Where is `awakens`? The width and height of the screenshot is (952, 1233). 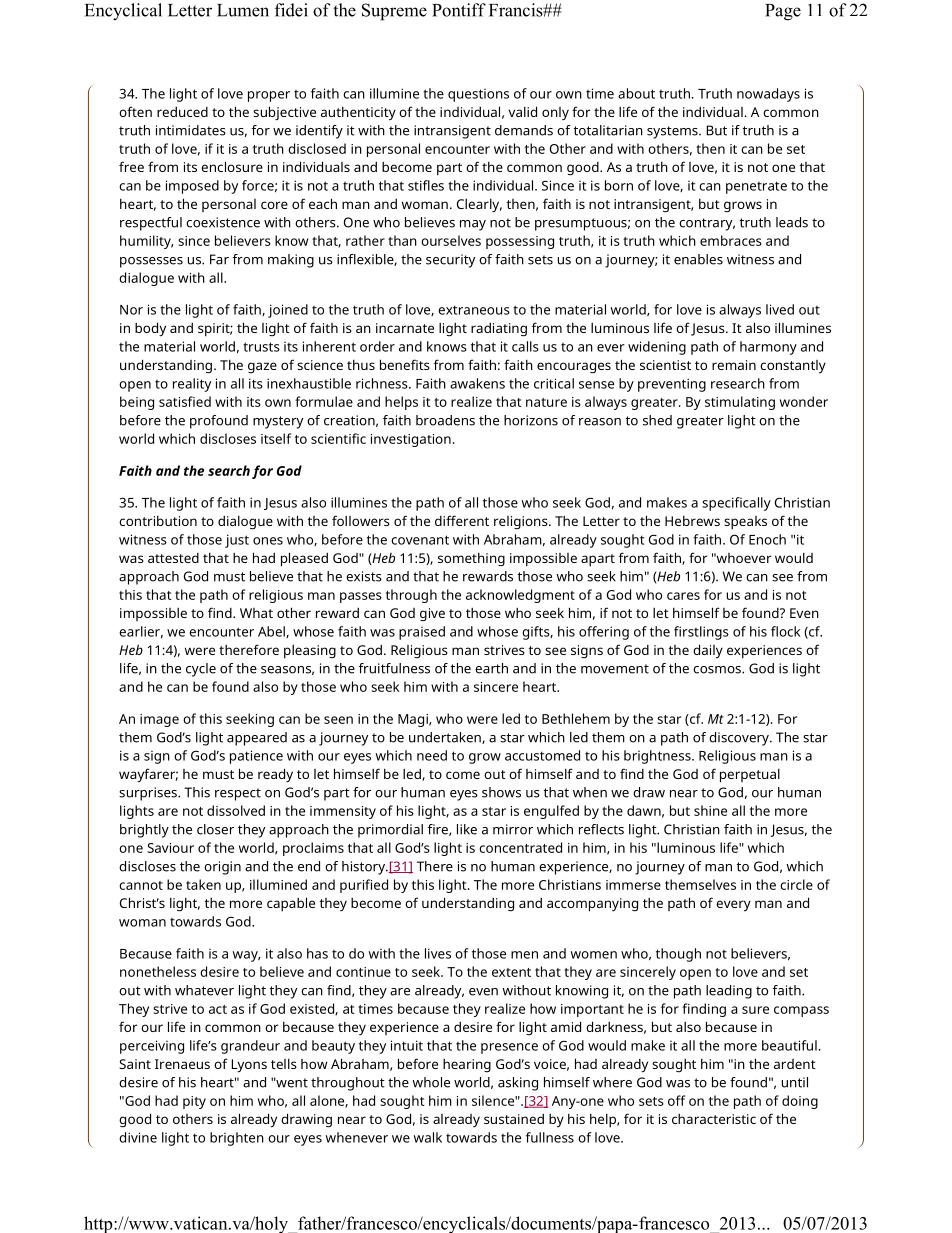 awakens is located at coordinates (477, 383).
